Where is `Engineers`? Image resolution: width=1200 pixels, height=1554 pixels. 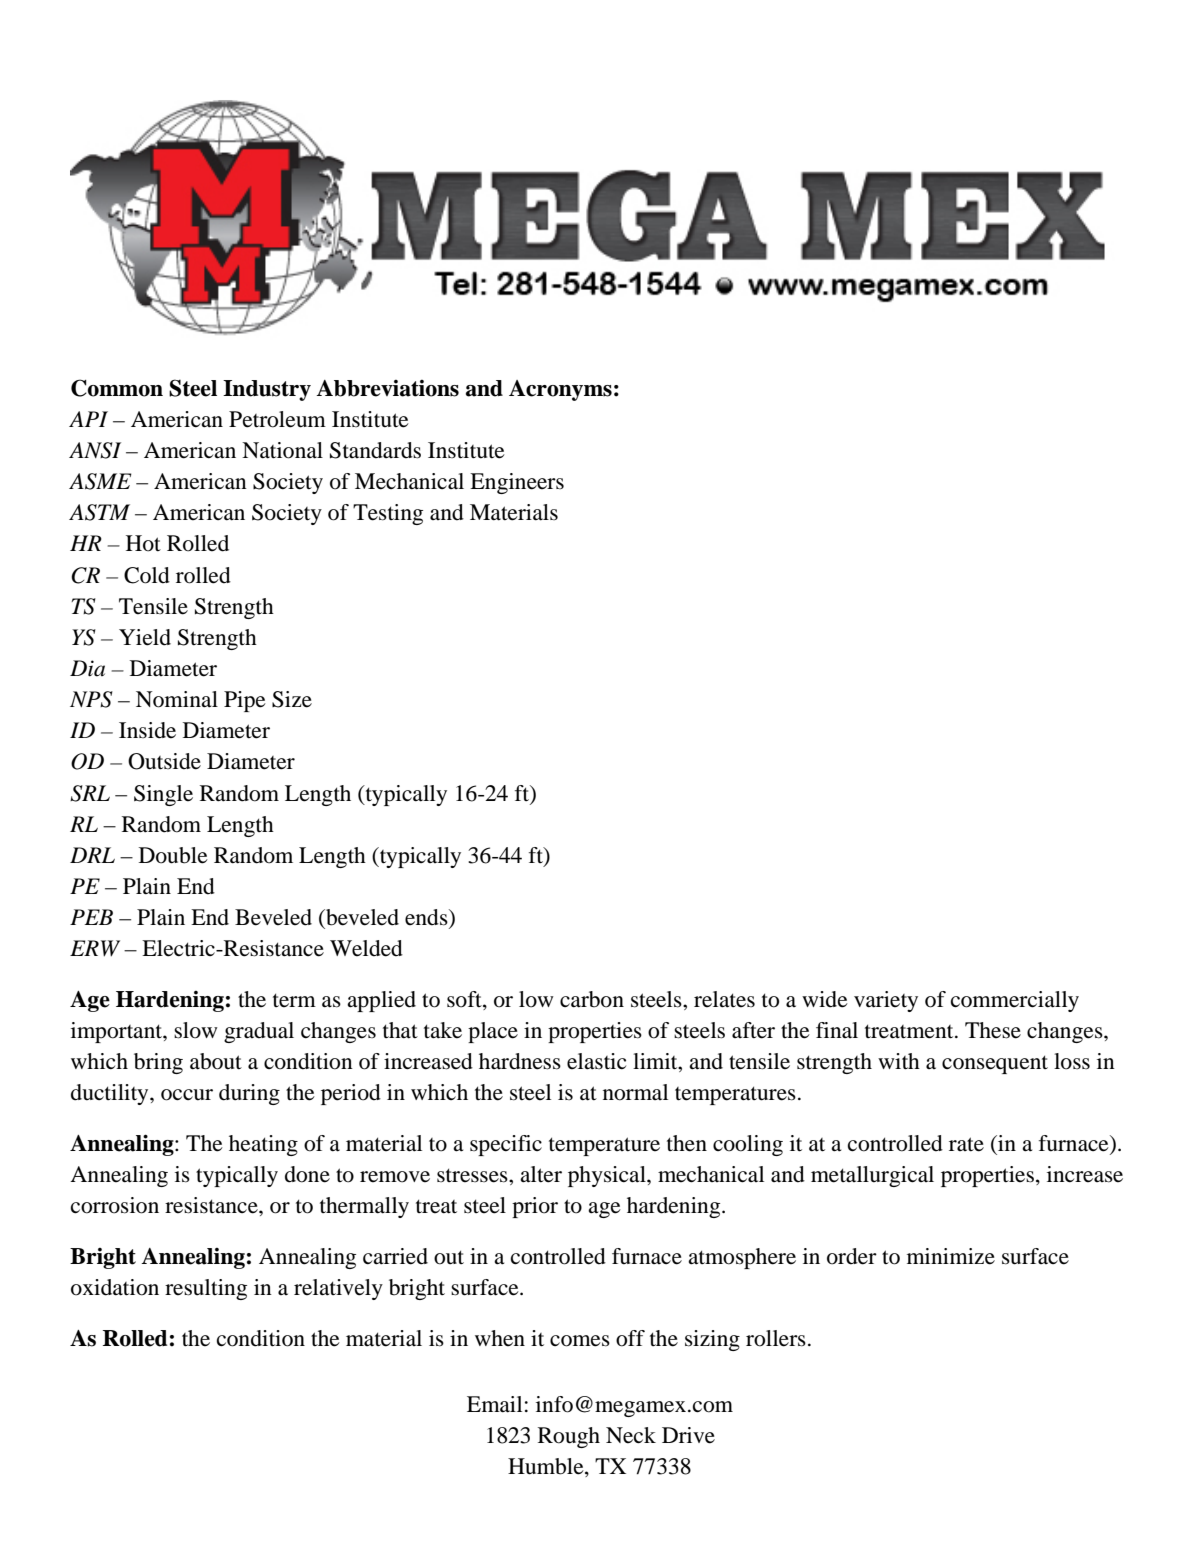 Engineers is located at coordinates (517, 483).
